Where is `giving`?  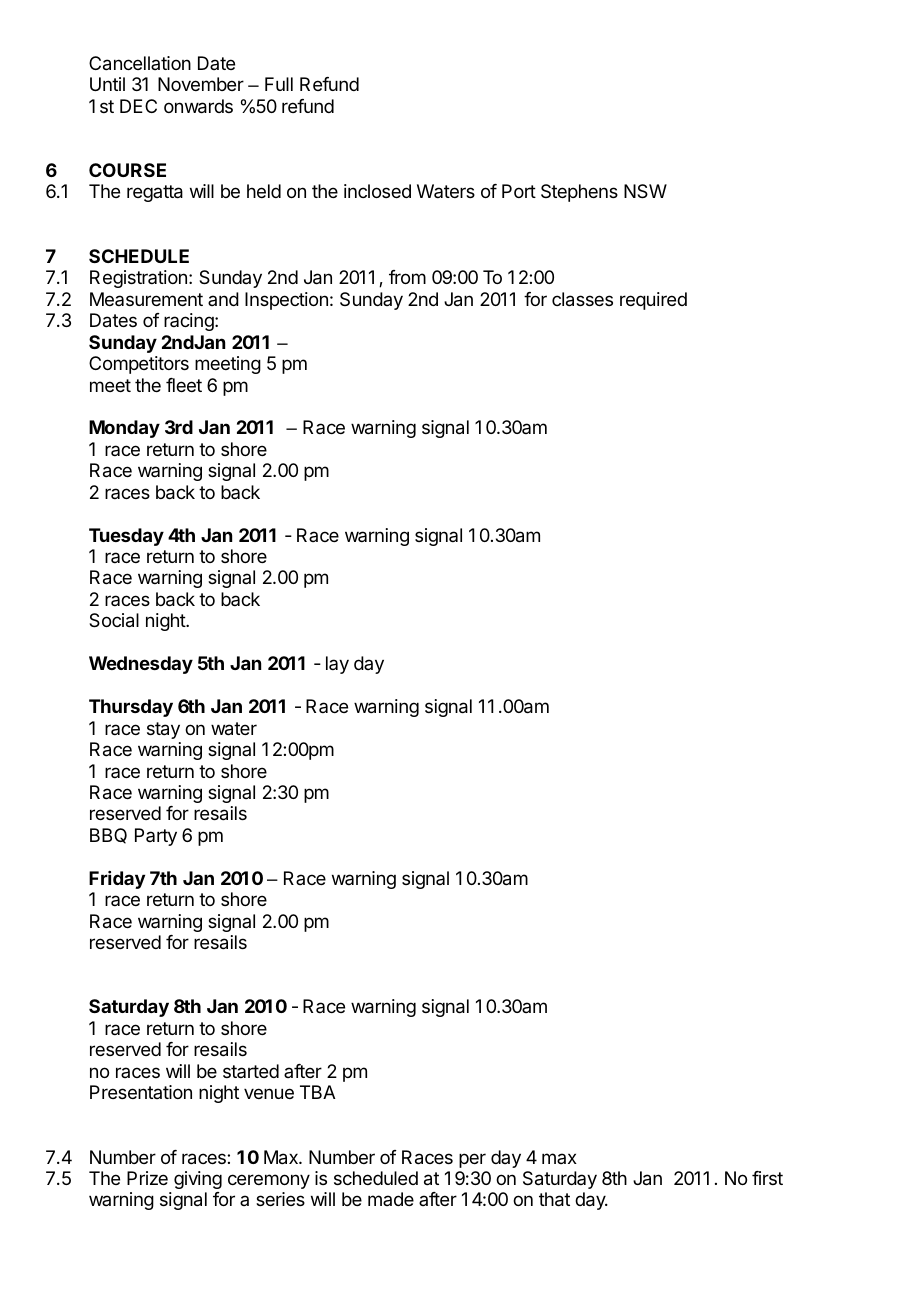 giving is located at coordinates (198, 1180).
